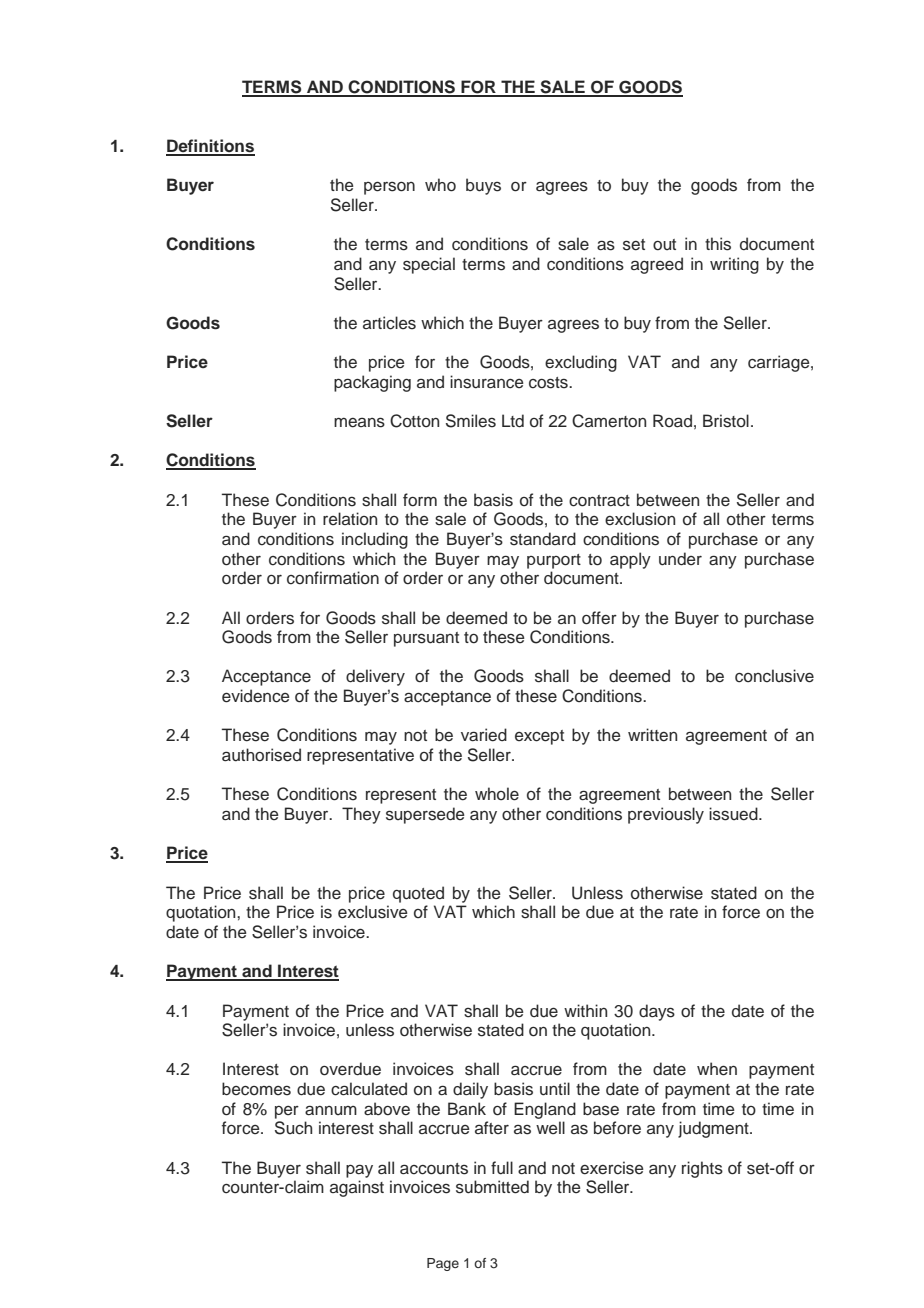 Image resolution: width=924 pixels, height=1308 pixels. What do you see at coordinates (734, 814) in the screenshot?
I see `issued` at bounding box center [734, 814].
